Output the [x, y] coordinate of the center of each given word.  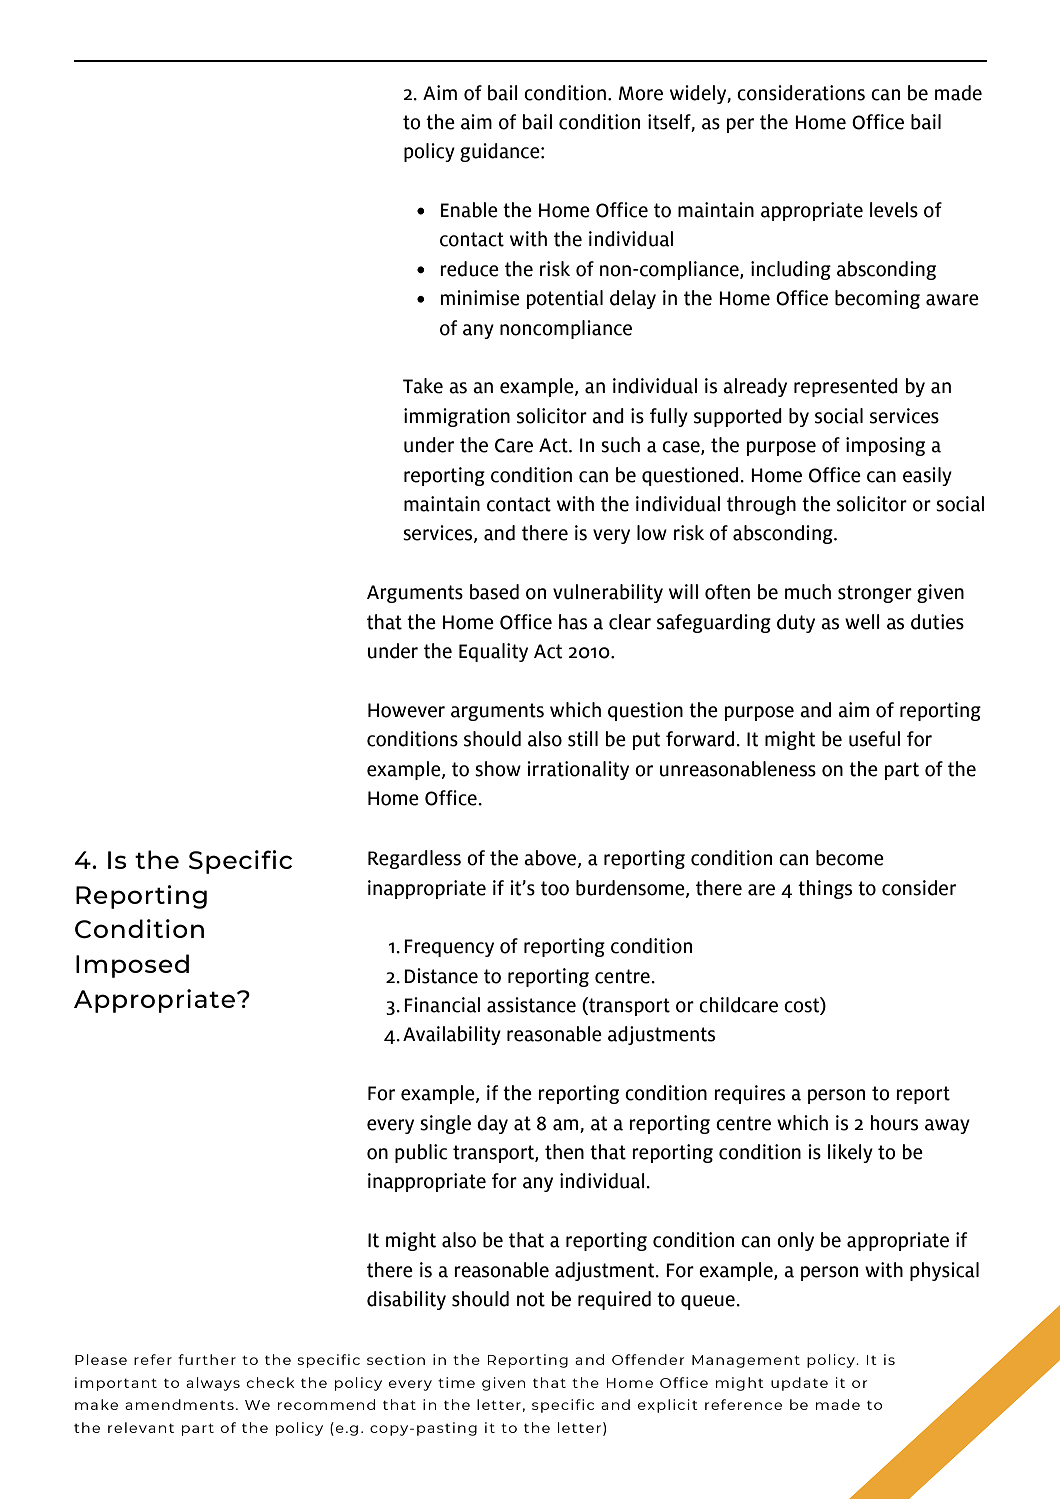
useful [874, 739]
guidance [501, 152]
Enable [469, 210]
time [456, 1382]
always [213, 1384]
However [406, 710]
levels [894, 210]
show [498, 769]
